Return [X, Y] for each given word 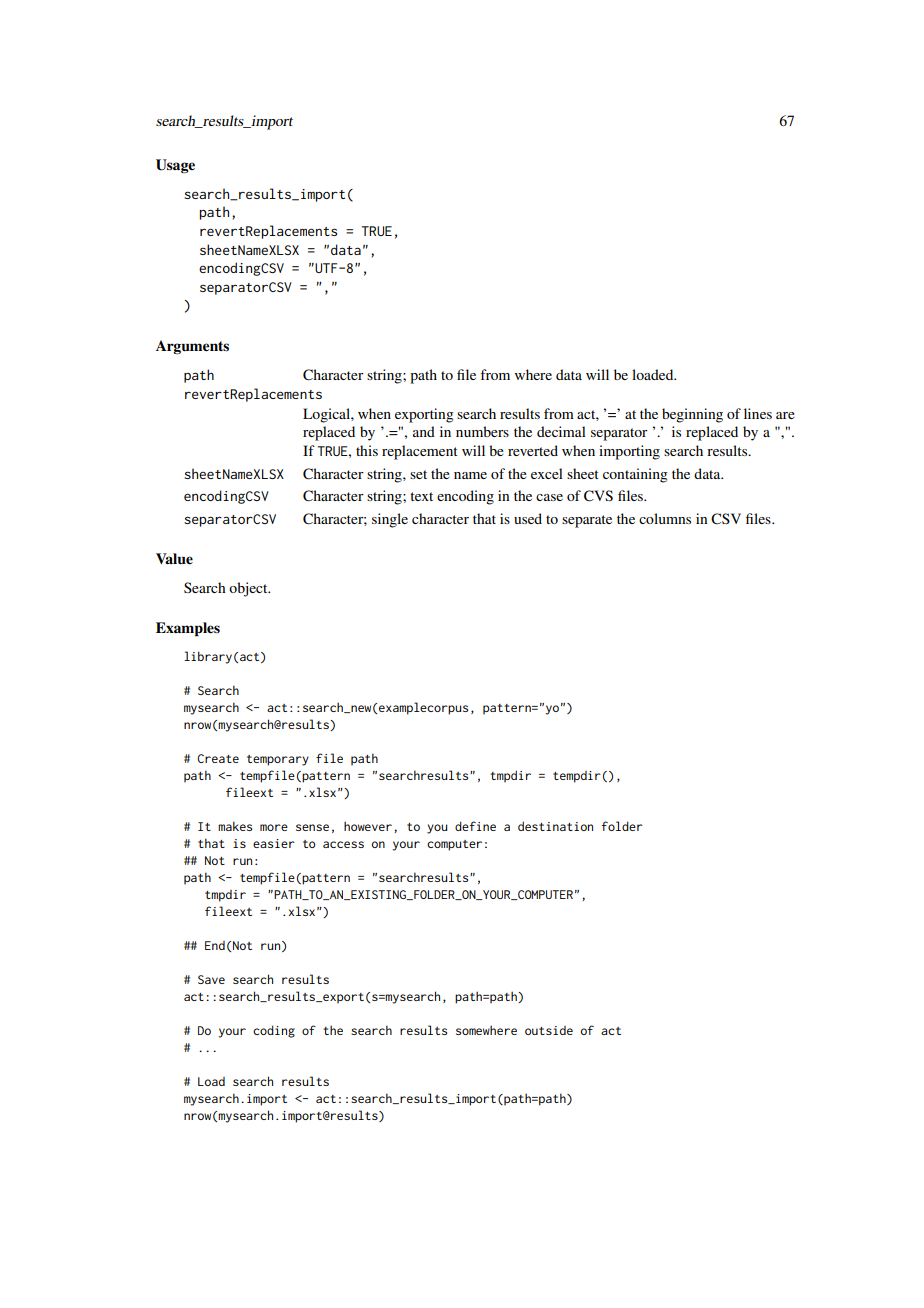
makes [235, 826]
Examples [188, 629]
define [475, 826]
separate [587, 521]
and [424, 431]
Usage [175, 166]
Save [211, 979]
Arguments [192, 347]
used [528, 518]
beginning [692, 415]
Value [174, 558]
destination [555, 826]
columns [665, 518]
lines [758, 413]
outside [549, 1030]
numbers [482, 431]
